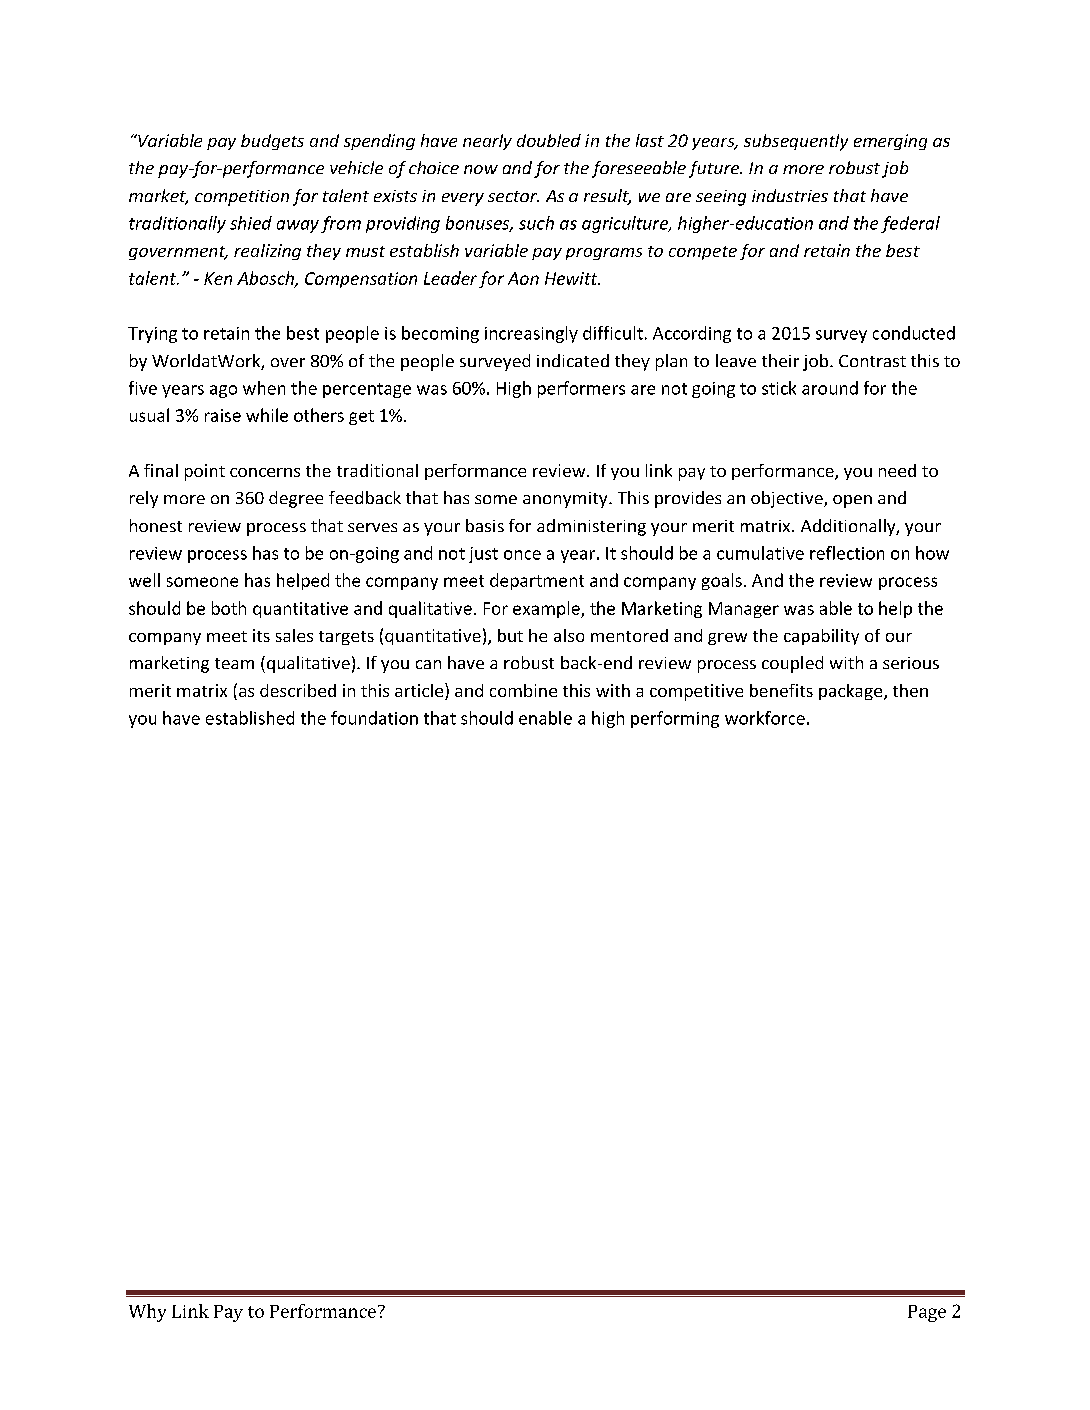  Describe the element at coordinates (298, 690) in the image. I see `described` at that location.
